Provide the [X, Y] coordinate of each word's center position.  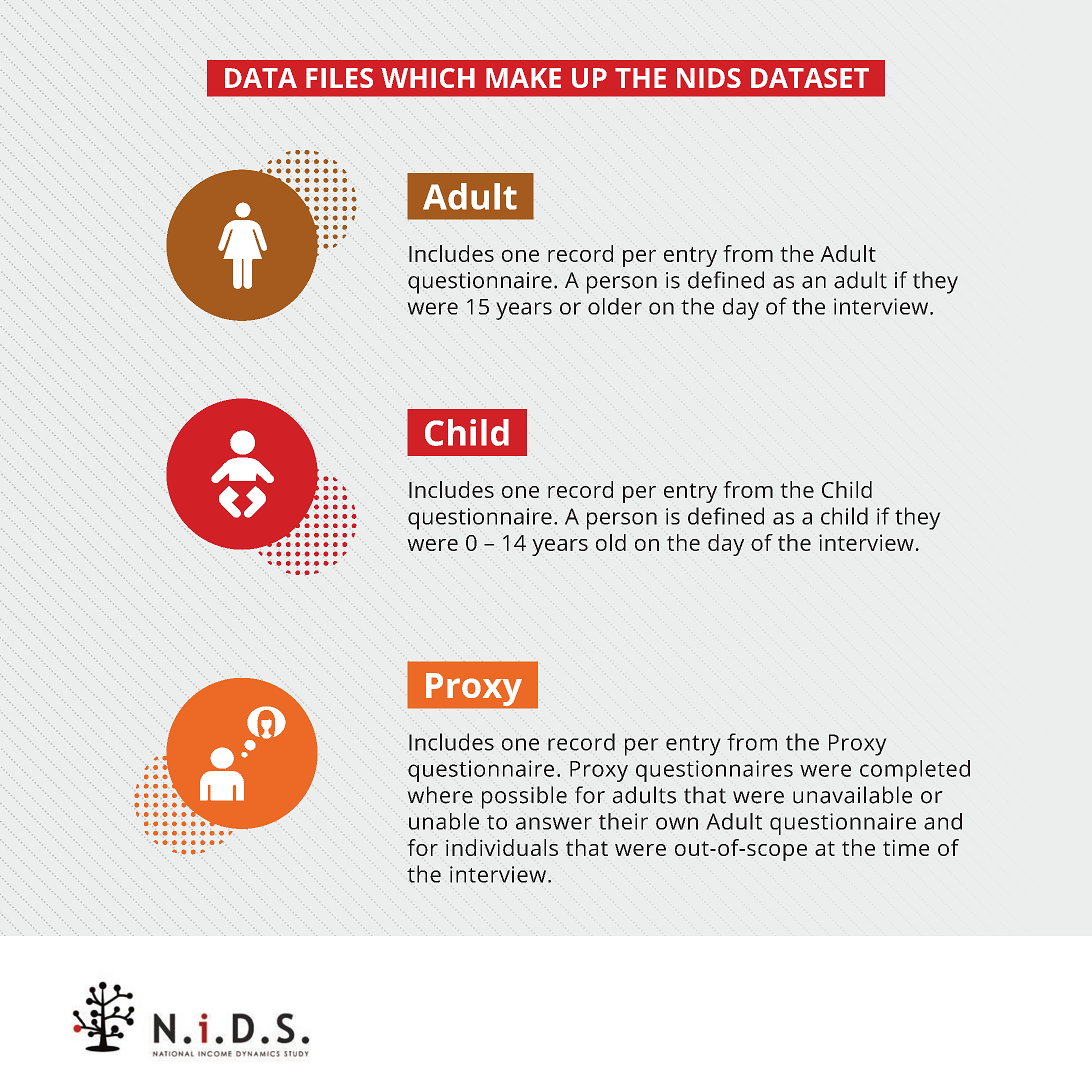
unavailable [852, 795]
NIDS [709, 78]
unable [444, 821]
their [623, 821]
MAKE [523, 78]
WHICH [428, 78]
